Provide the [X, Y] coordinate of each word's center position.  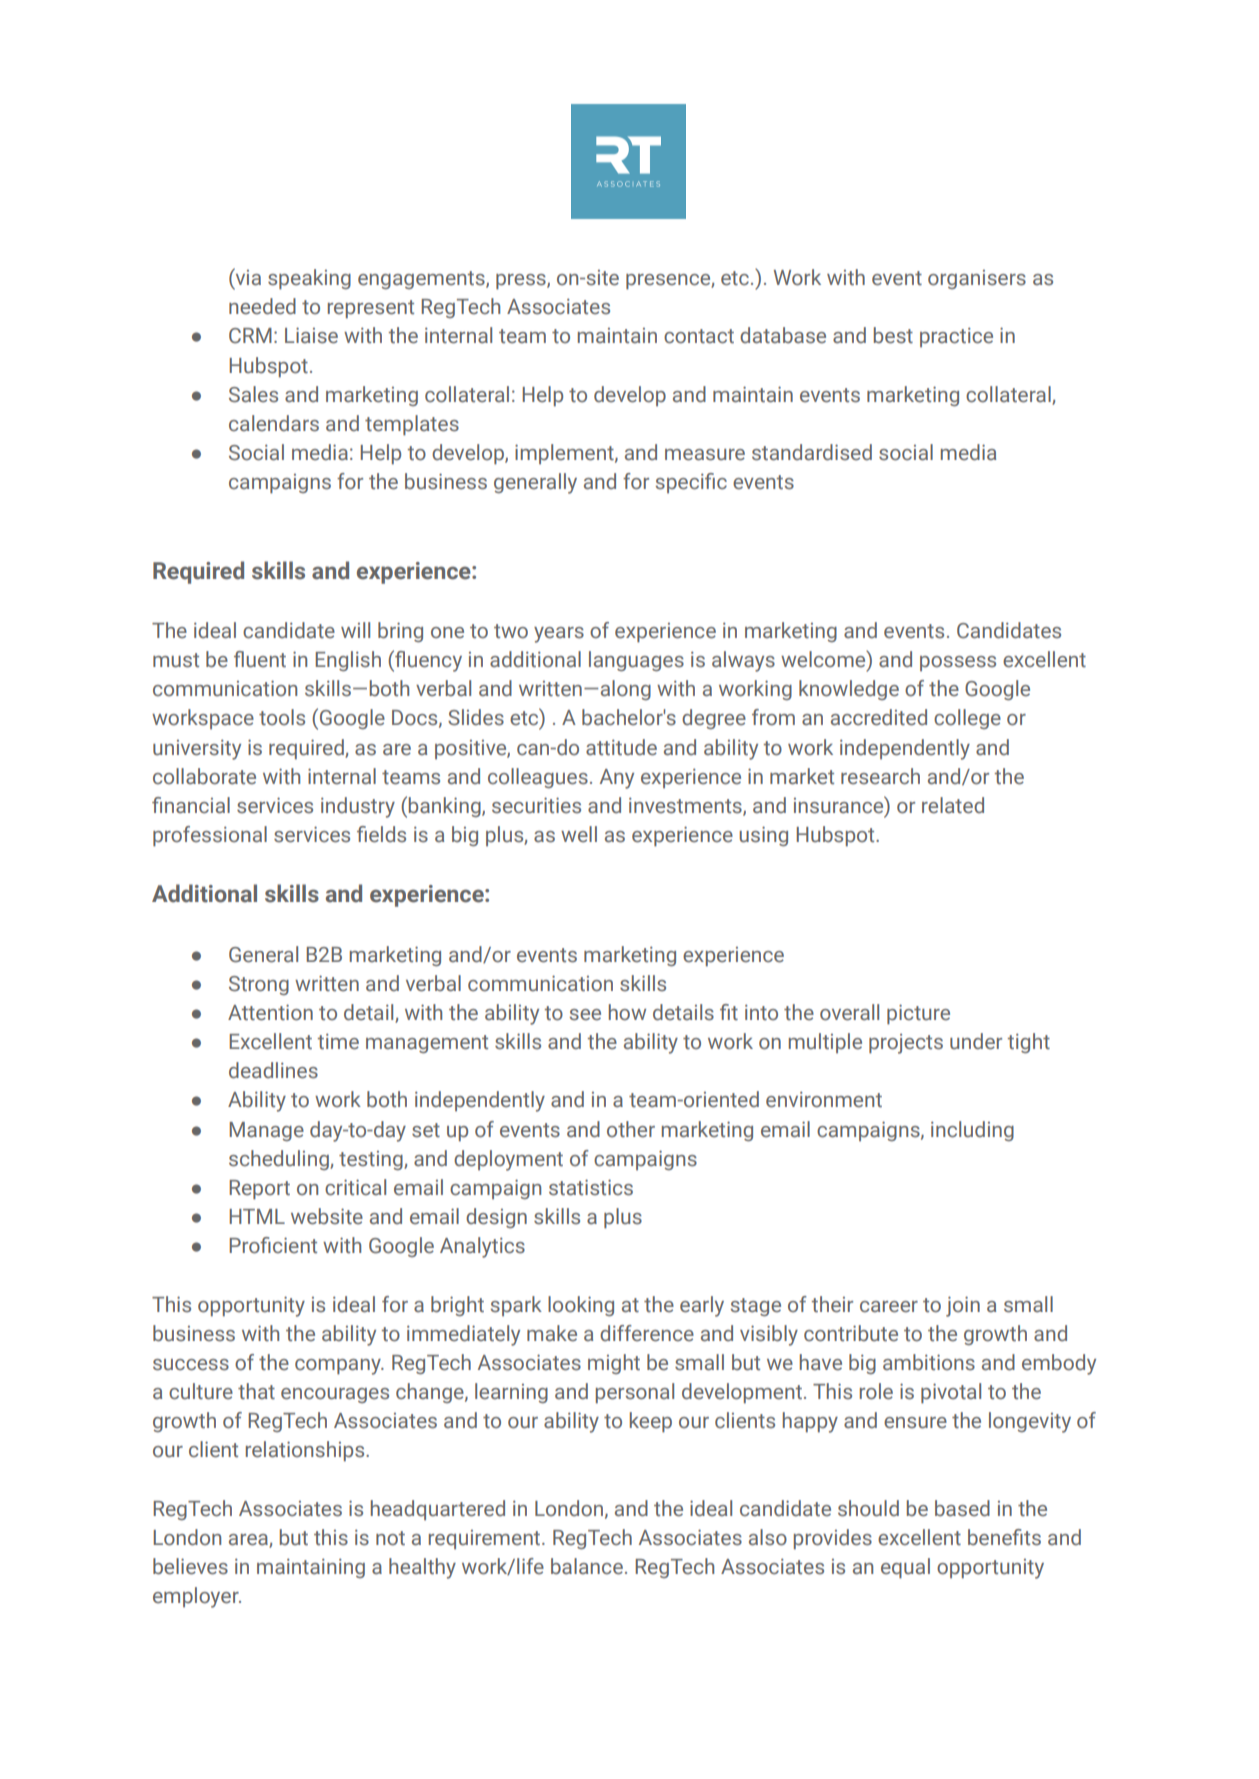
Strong [259, 985]
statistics [591, 1187]
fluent [260, 659]
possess [958, 663]
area [249, 1541]
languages [636, 661]
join [963, 1306]
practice [956, 337]
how [627, 1012]
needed [262, 306]
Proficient [273, 1245]
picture [918, 1014]
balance [587, 1566]
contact [699, 336]
